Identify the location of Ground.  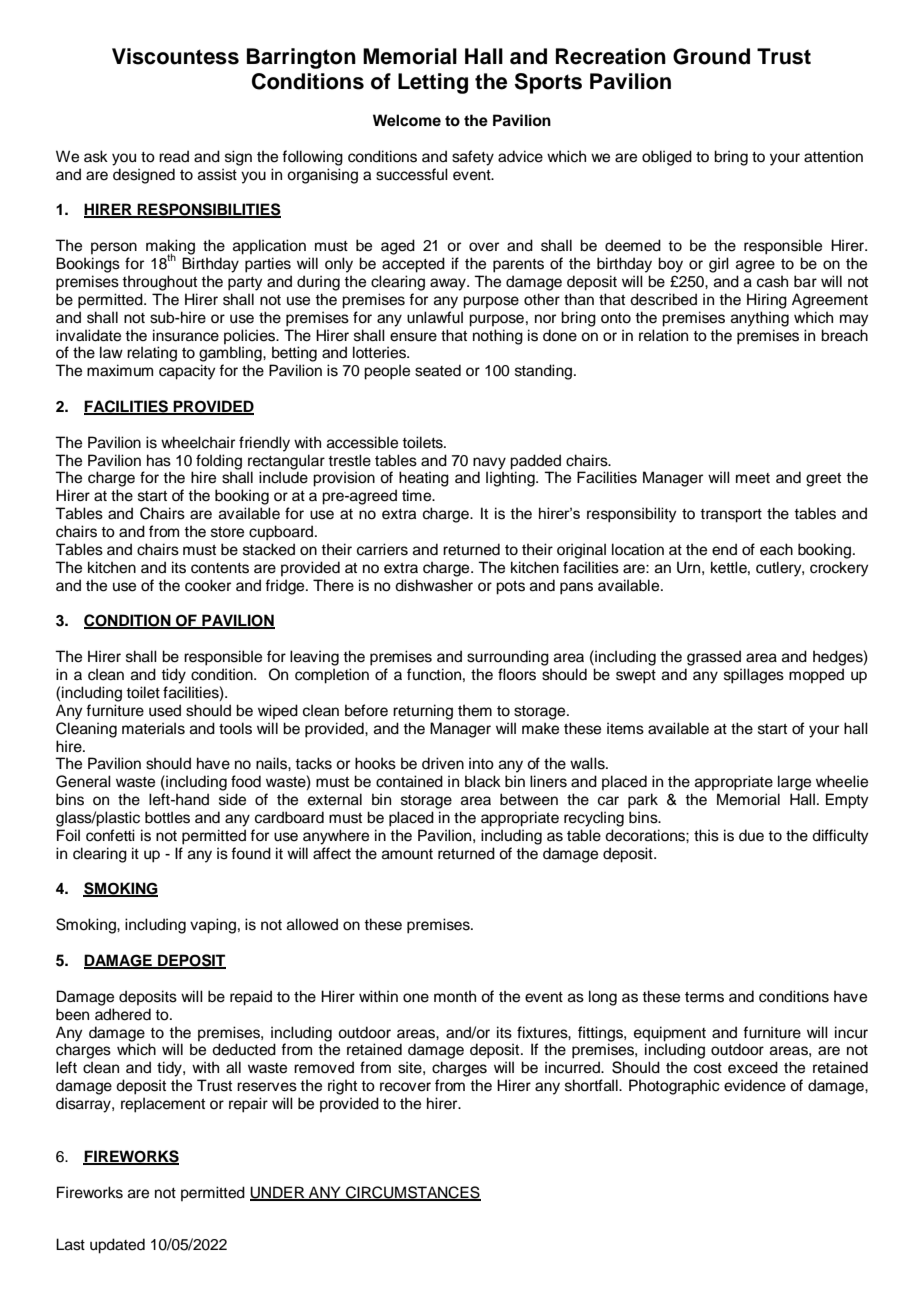
(711, 56).
